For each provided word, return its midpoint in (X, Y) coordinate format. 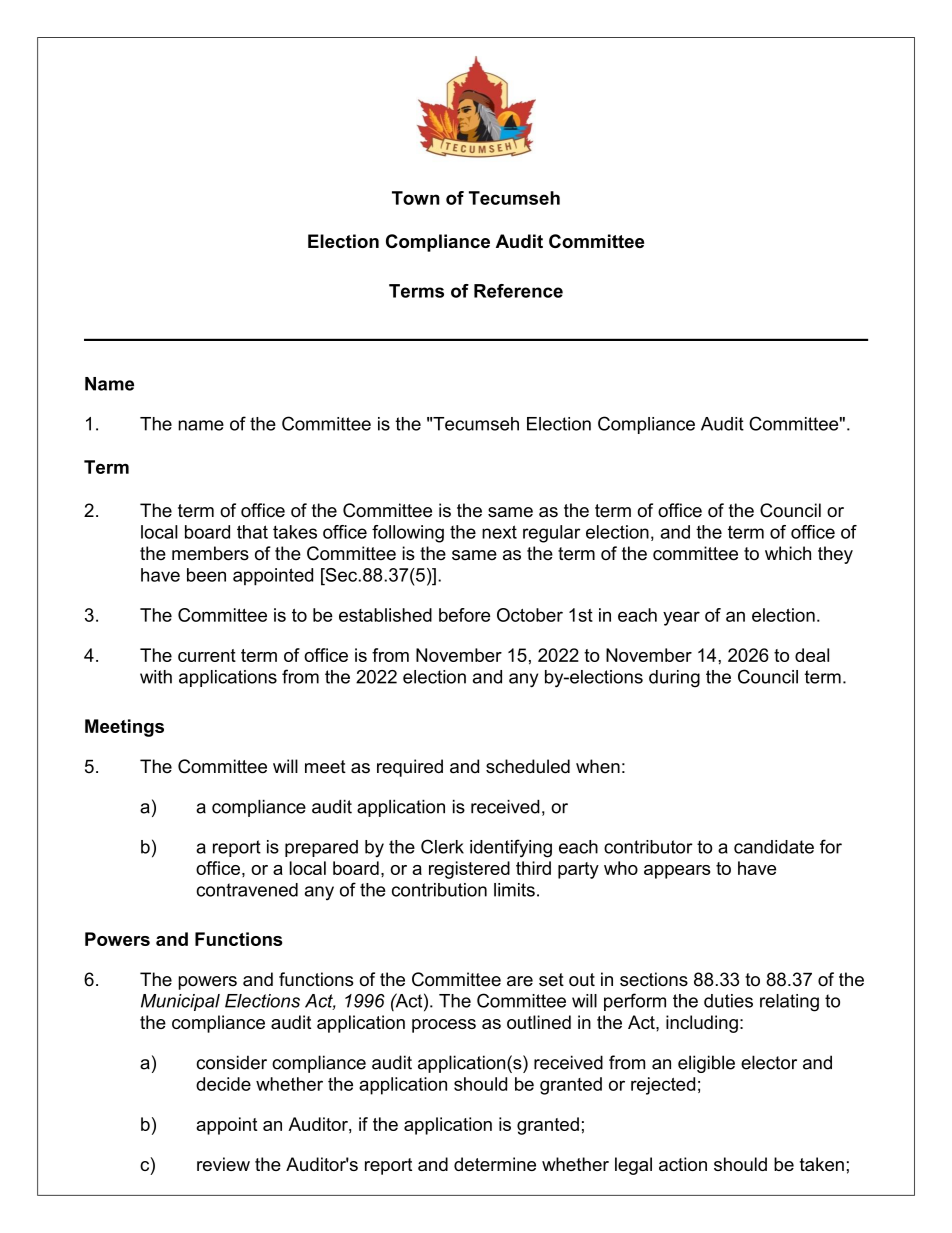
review (223, 1164)
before (464, 615)
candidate (774, 847)
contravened (247, 890)
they (835, 555)
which (788, 553)
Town (416, 198)
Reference (518, 291)
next (499, 532)
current (207, 655)
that (252, 532)
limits (514, 890)
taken (822, 1164)
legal (633, 1166)
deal (812, 655)
